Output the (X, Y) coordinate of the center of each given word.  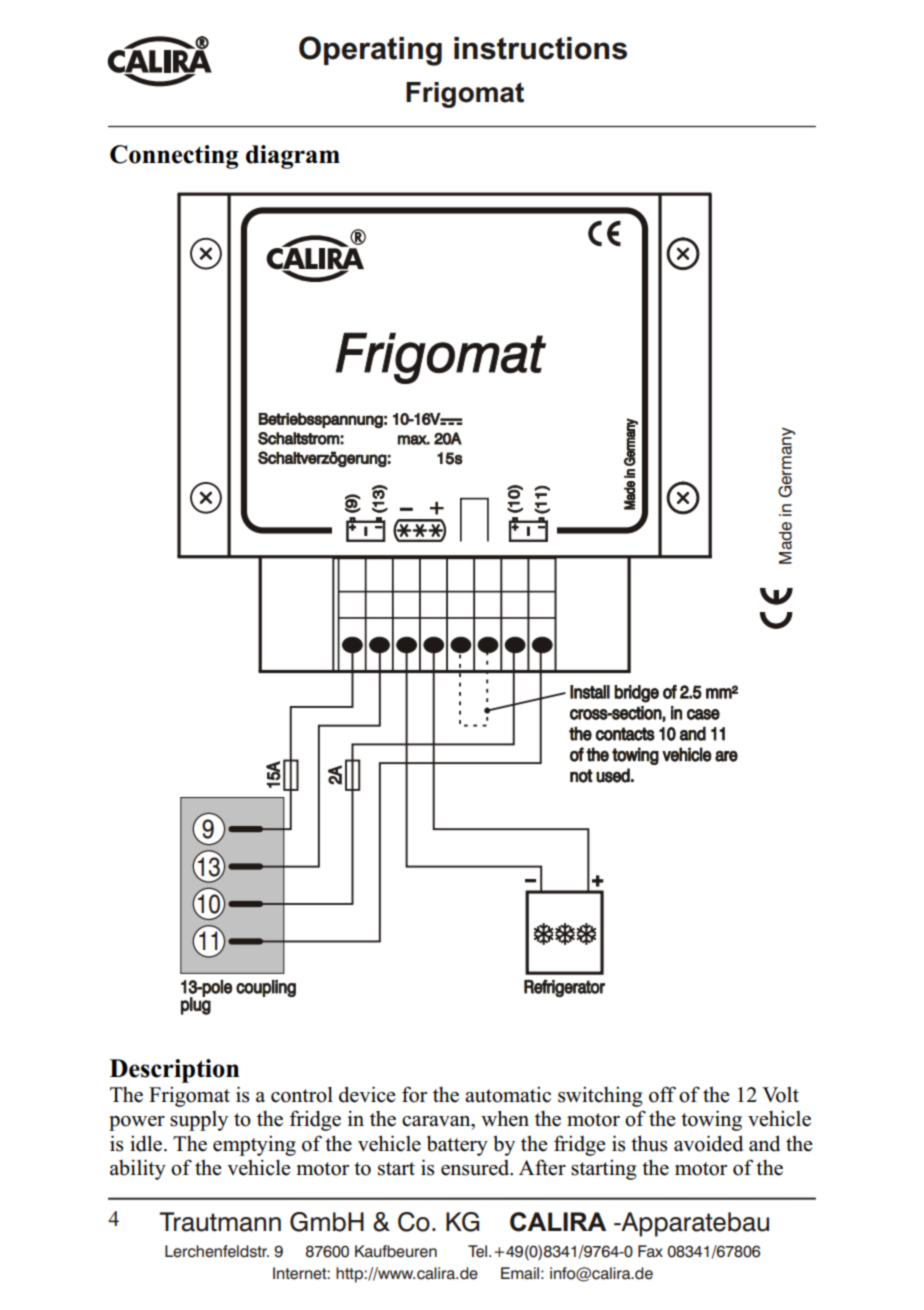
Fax (650, 1251)
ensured (476, 1168)
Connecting (174, 157)
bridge (636, 694)
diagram (293, 157)
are (726, 756)
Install (590, 692)
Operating (370, 51)
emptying (254, 1146)
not (581, 776)
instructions (540, 48)
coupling (266, 988)
